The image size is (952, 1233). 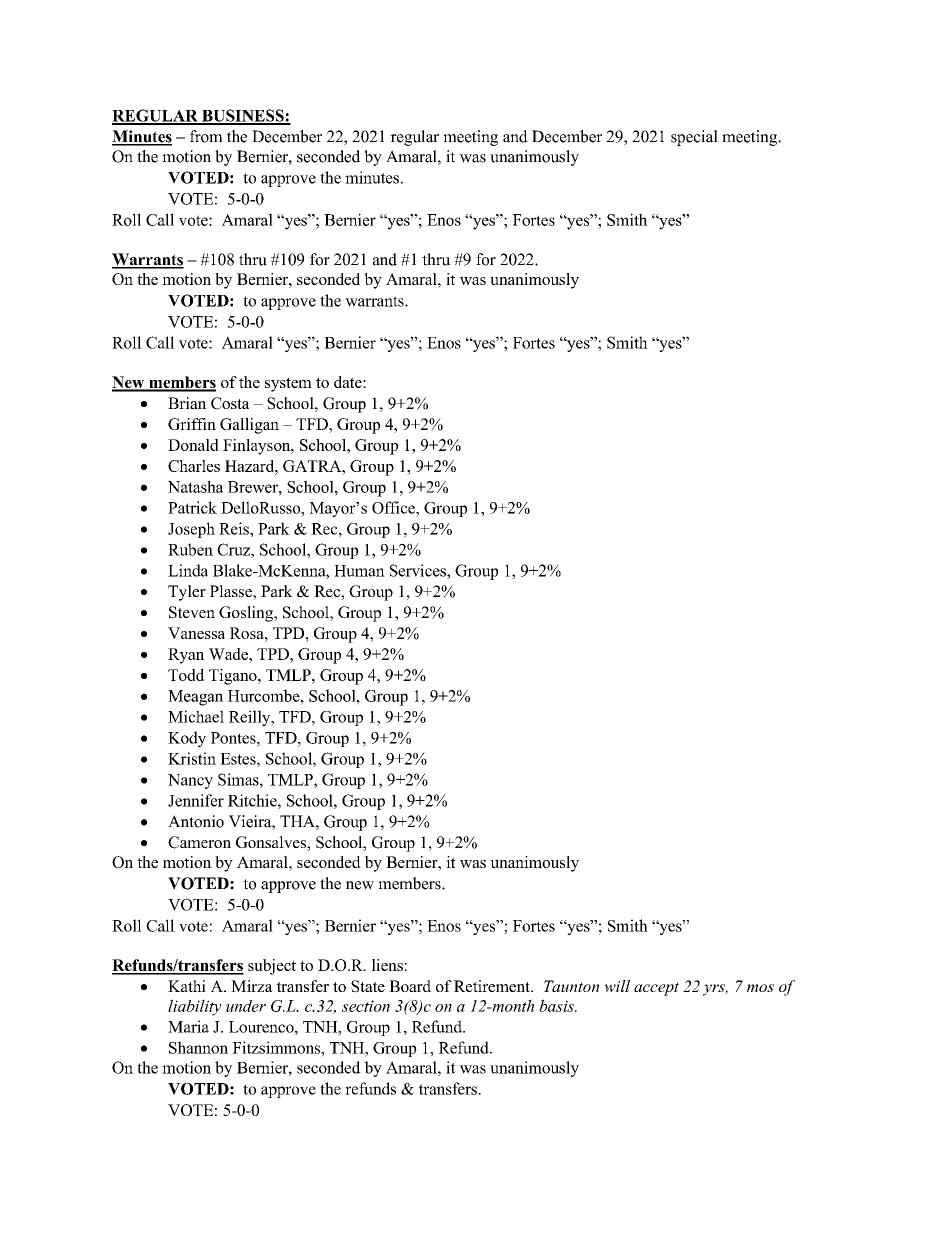 What do you see at coordinates (656, 989) in the page?
I see `accept` at bounding box center [656, 989].
